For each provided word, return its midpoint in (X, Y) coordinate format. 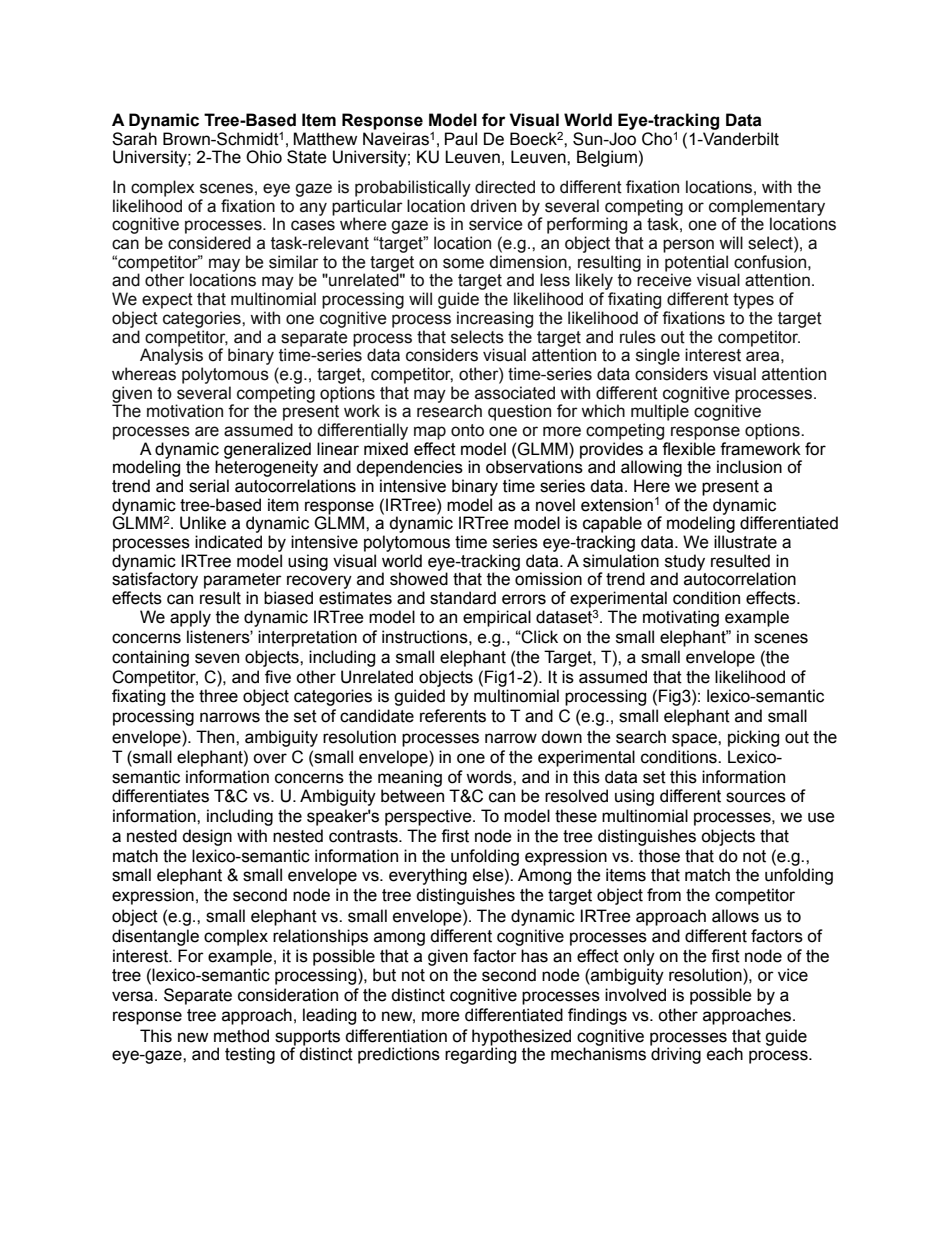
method (241, 1036)
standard (463, 598)
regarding (480, 1054)
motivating (681, 618)
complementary (767, 208)
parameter (243, 581)
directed (505, 187)
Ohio (264, 157)
